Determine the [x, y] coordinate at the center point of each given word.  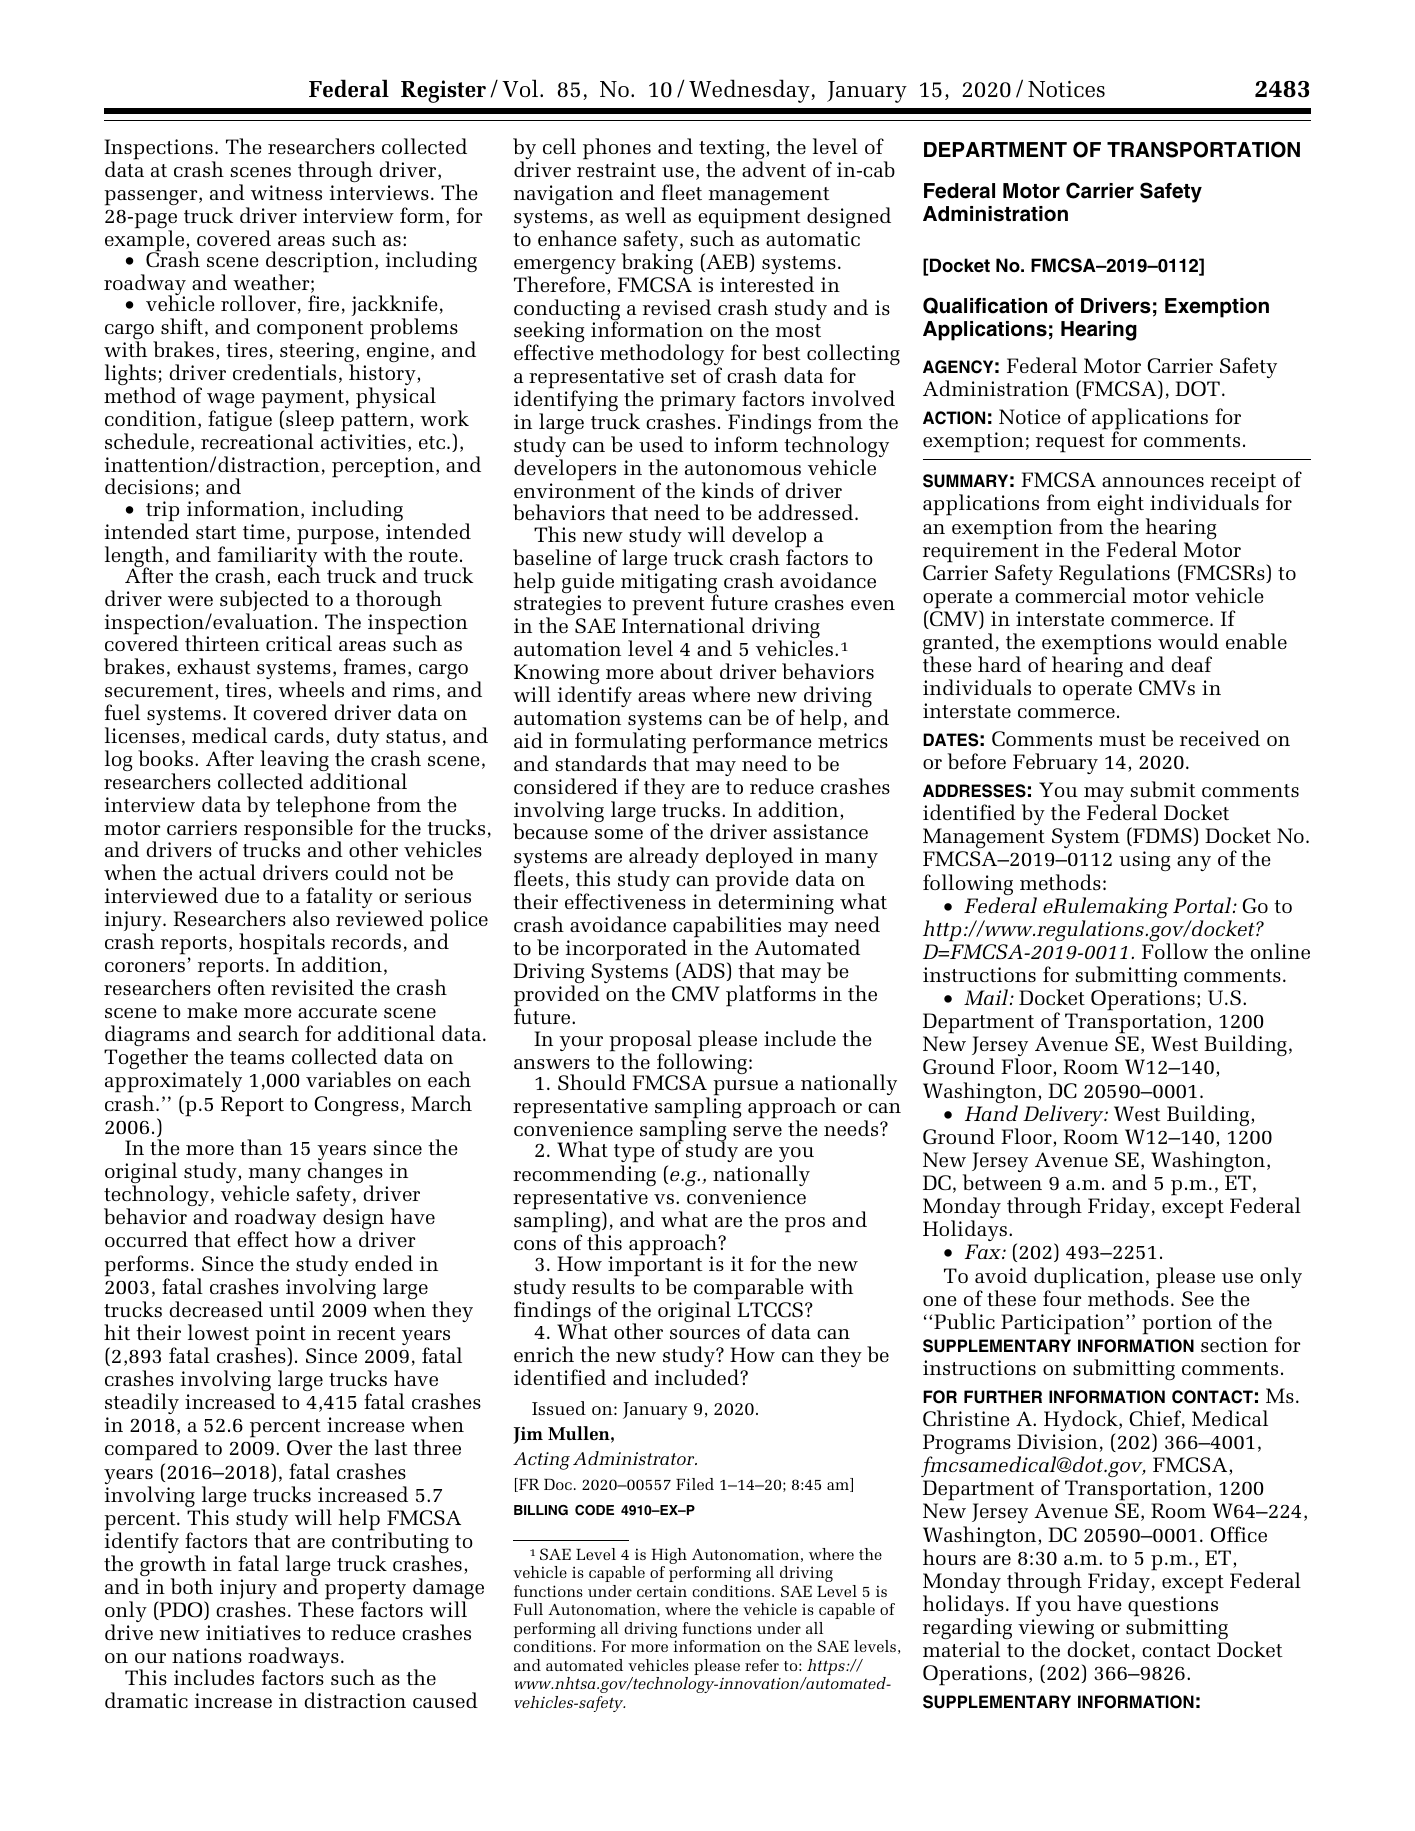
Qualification [985, 305]
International [683, 625]
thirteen [222, 643]
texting [733, 150]
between [1002, 1182]
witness [286, 192]
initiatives [253, 1632]
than [261, 1147]
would [1188, 641]
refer [762, 1665]
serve [757, 1131]
